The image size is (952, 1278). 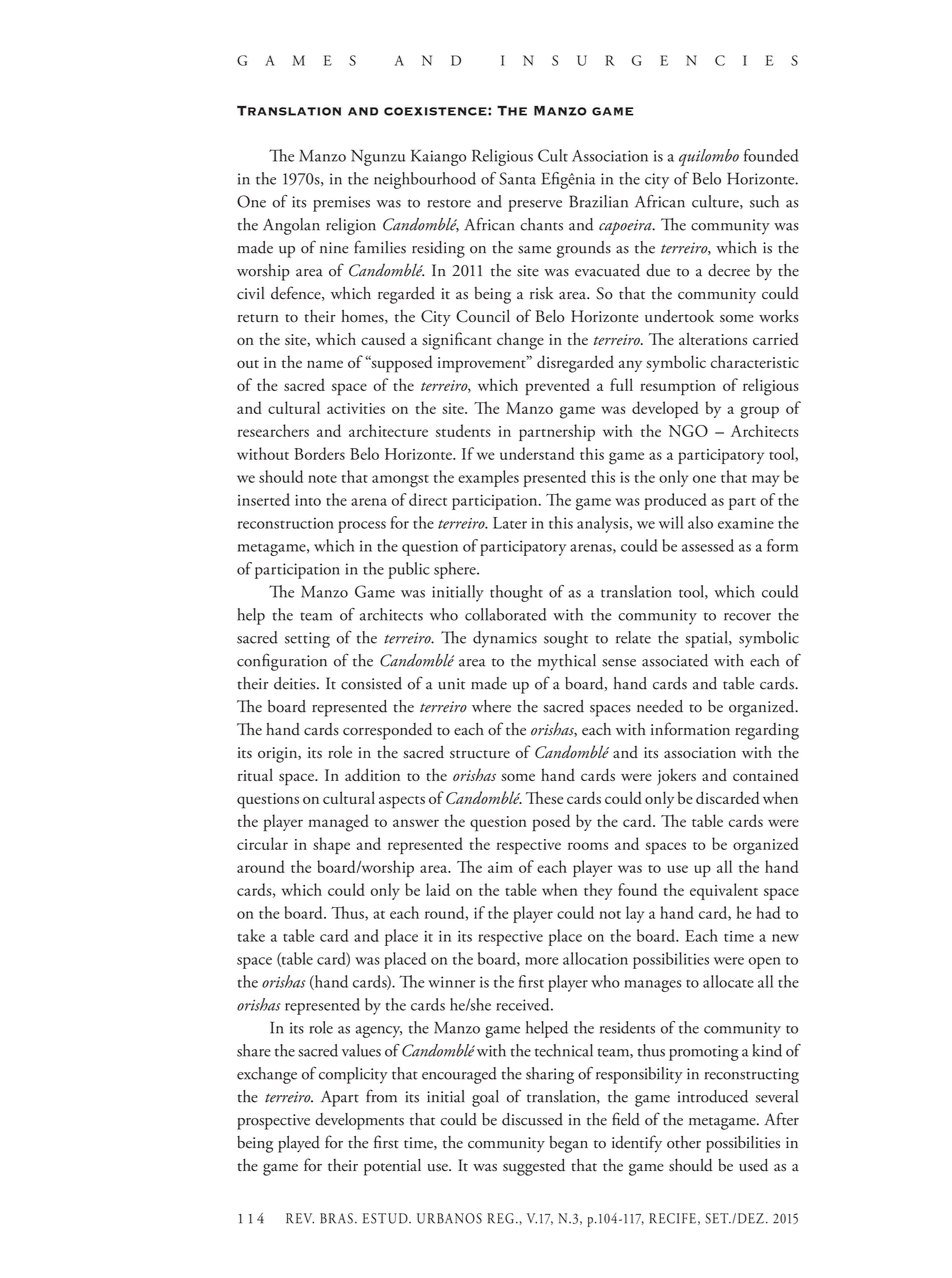 What do you see at coordinates (724, 891) in the image?
I see `equivalent` at bounding box center [724, 891].
